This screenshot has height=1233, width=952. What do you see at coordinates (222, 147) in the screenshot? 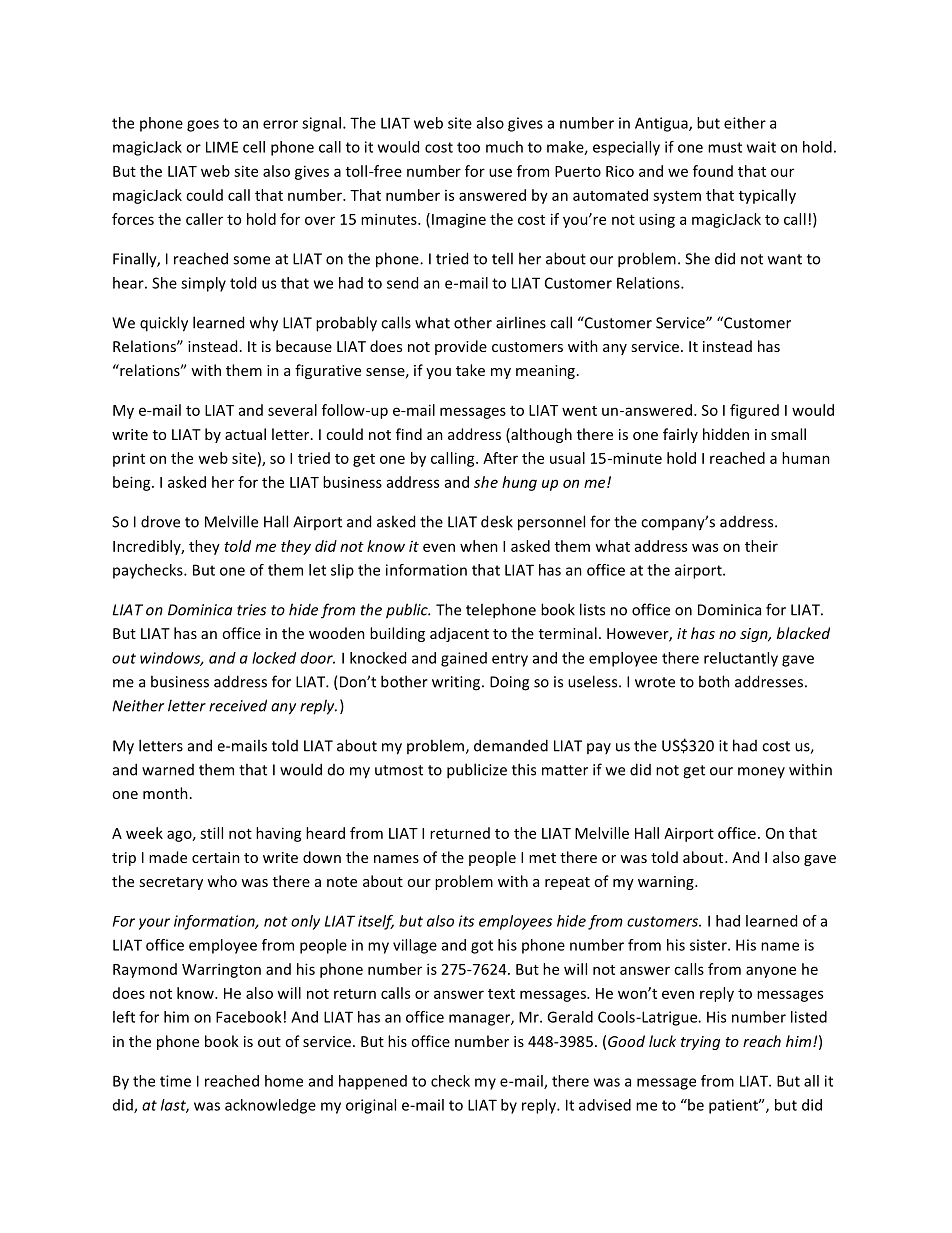
I see `LIME` at bounding box center [222, 147].
